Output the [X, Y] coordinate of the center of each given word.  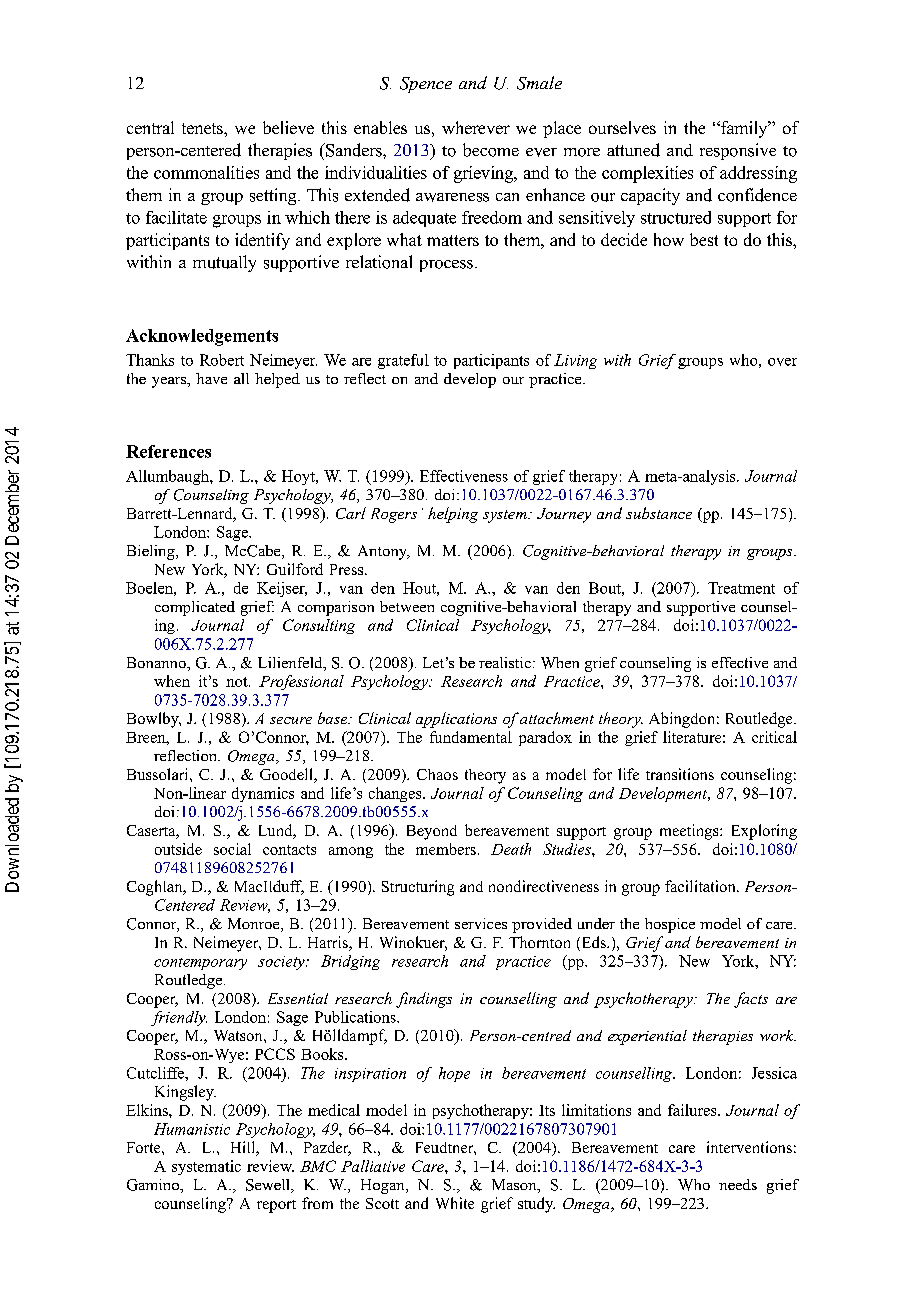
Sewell [269, 1186]
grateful [403, 361]
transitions [680, 774]
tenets [203, 128]
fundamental [471, 737]
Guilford [295, 569]
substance [659, 513]
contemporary [200, 964]
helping [453, 515]
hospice [670, 925]
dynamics [263, 794]
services [481, 923]
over [782, 362]
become [491, 150]
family [744, 129]
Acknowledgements [202, 337]
